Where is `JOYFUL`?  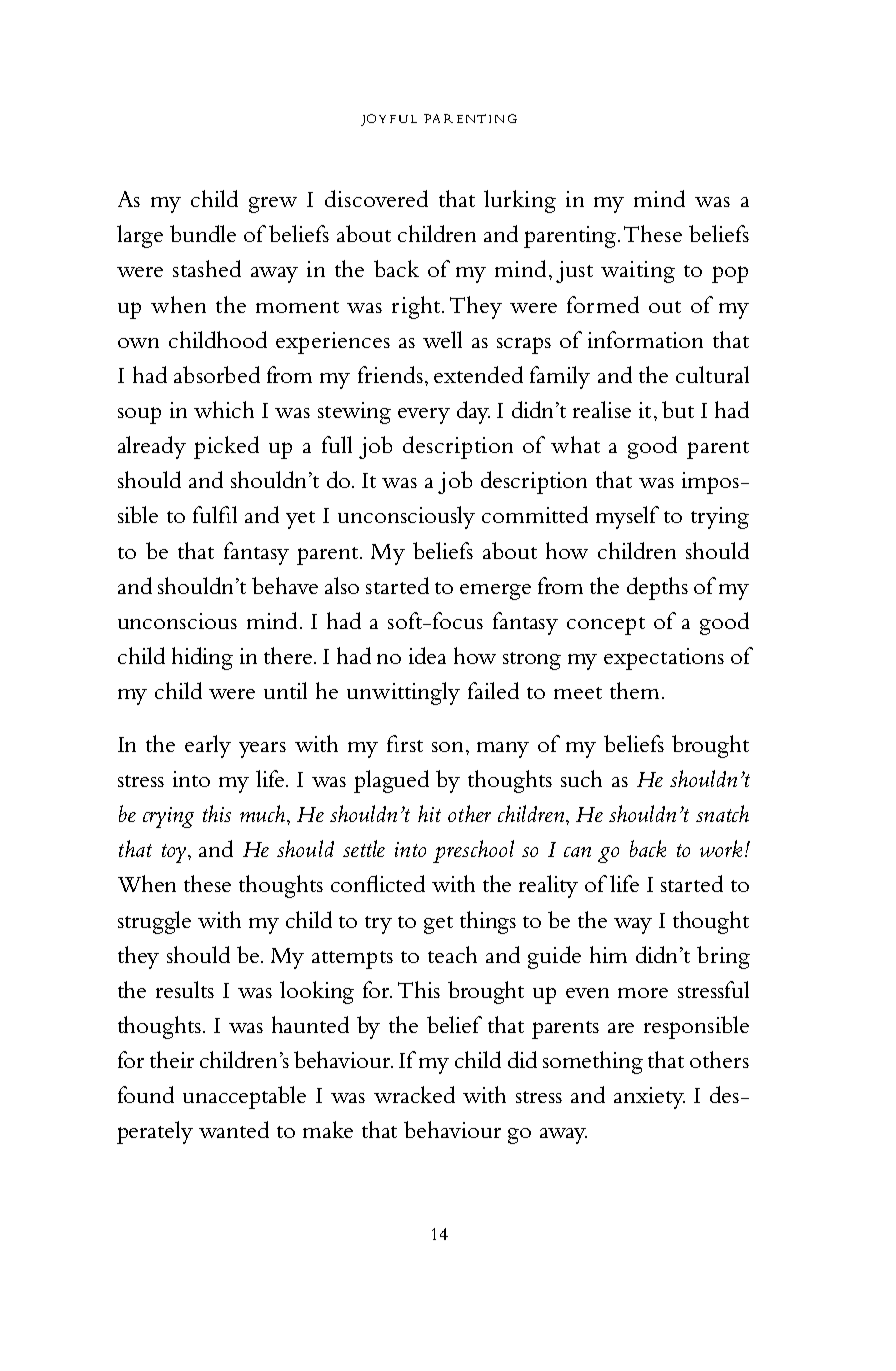 JOYFUL is located at coordinates (389, 120).
